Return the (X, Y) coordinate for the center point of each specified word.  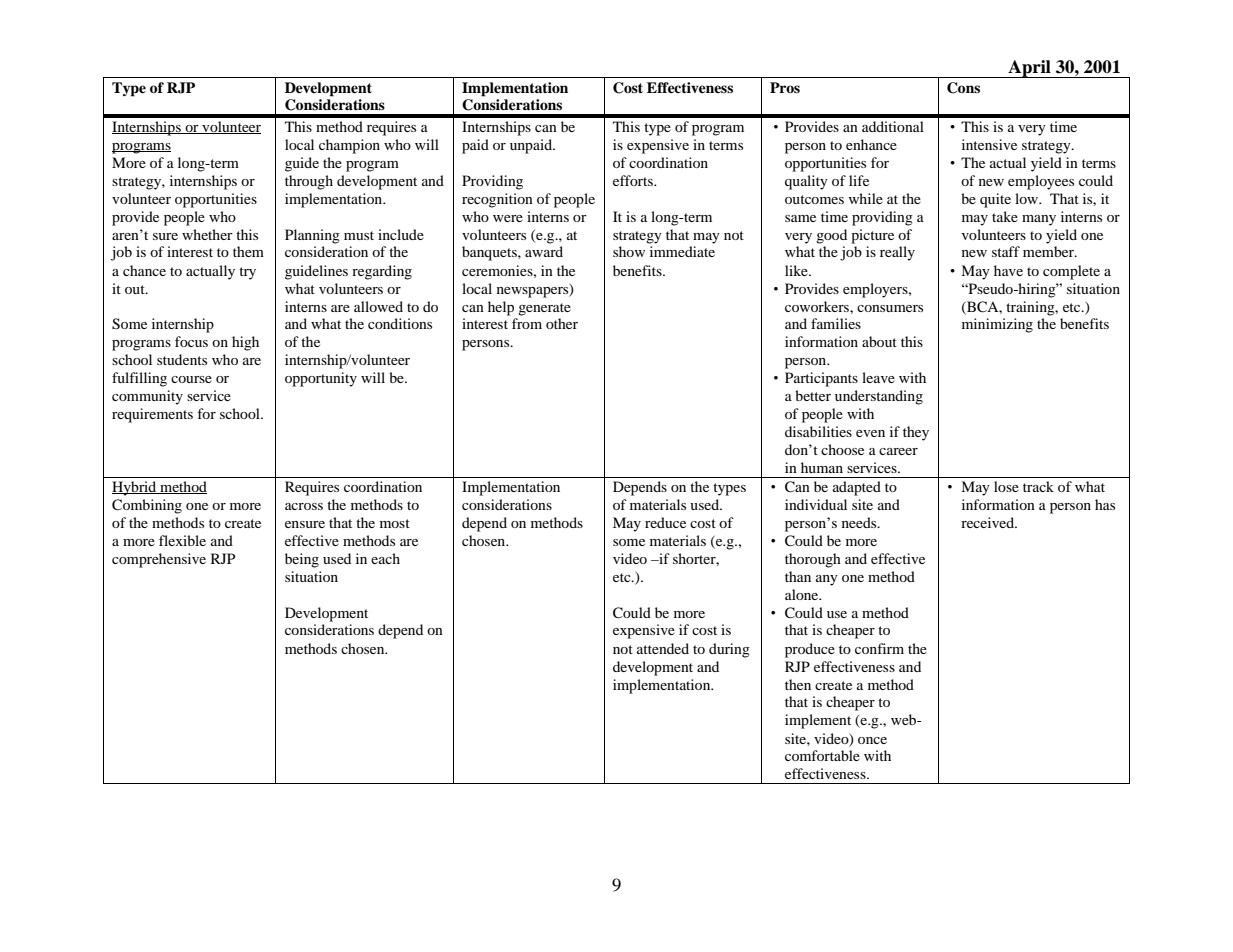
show (629, 251)
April (1029, 69)
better (813, 395)
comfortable (822, 755)
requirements (152, 415)
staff (1006, 251)
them (248, 251)
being (302, 560)
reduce (665, 522)
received (989, 522)
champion (349, 146)
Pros (785, 87)
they (916, 433)
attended (663, 648)
